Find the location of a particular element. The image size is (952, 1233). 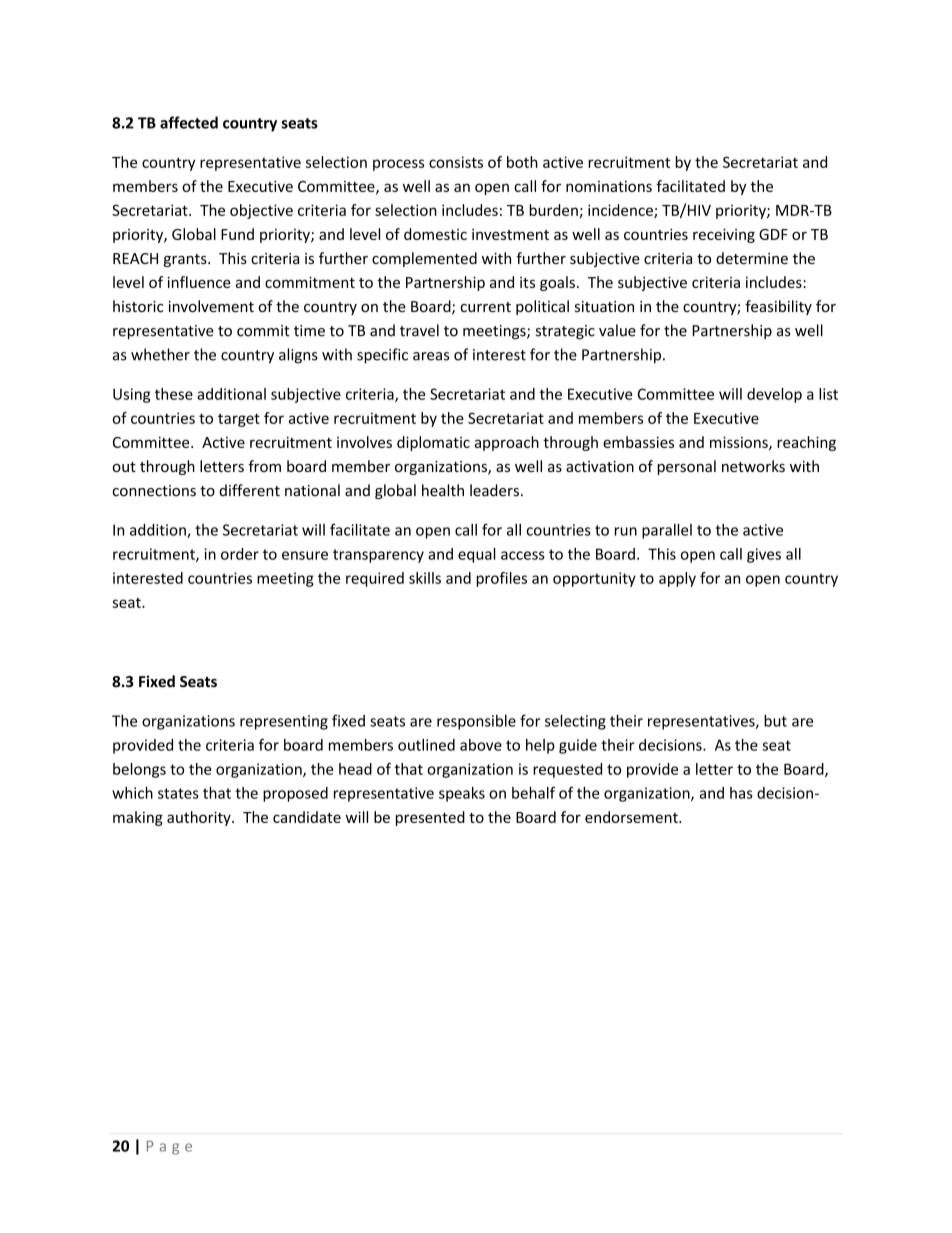

nominations is located at coordinates (609, 186).
